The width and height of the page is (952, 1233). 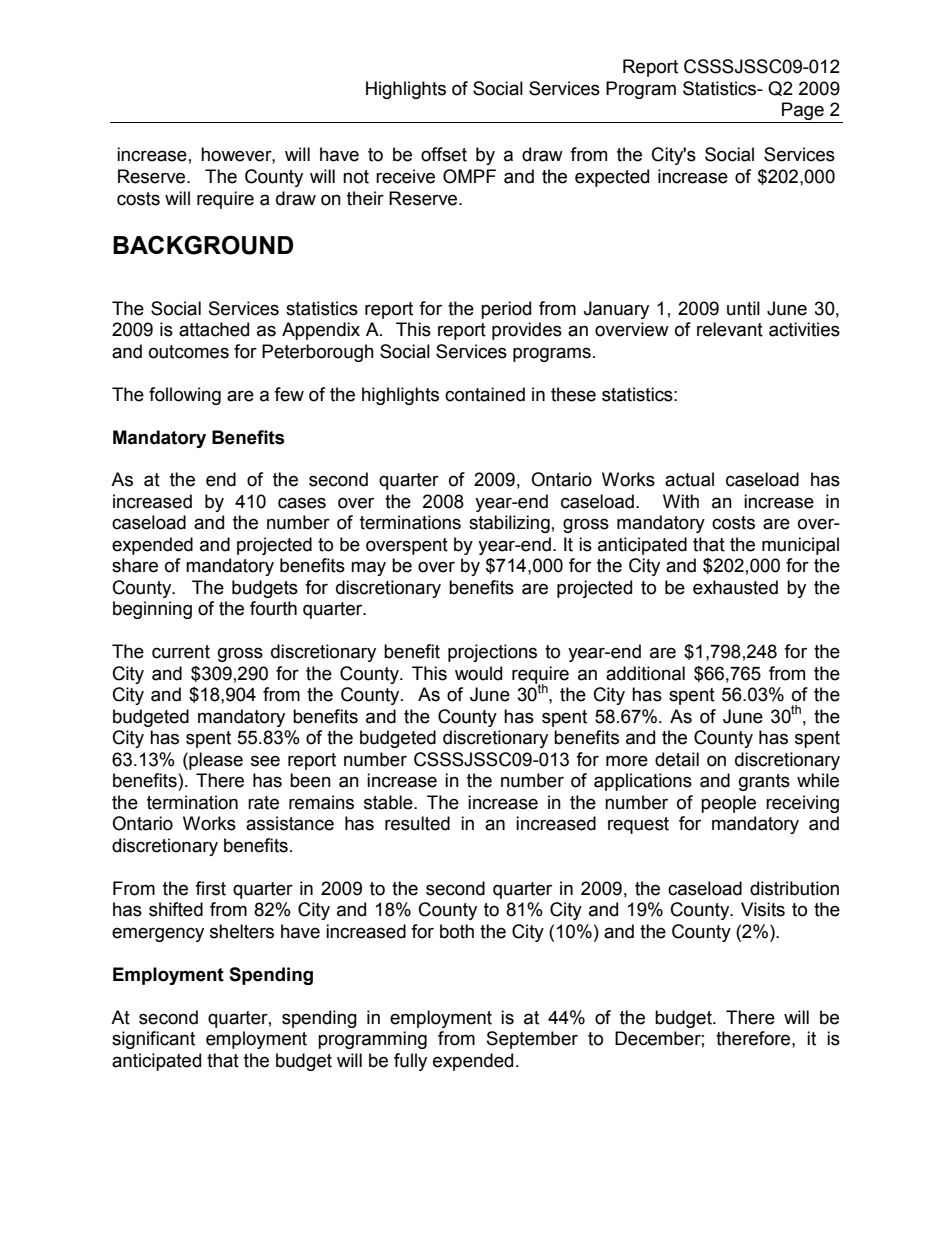 I want to click on Page, so click(x=803, y=112).
